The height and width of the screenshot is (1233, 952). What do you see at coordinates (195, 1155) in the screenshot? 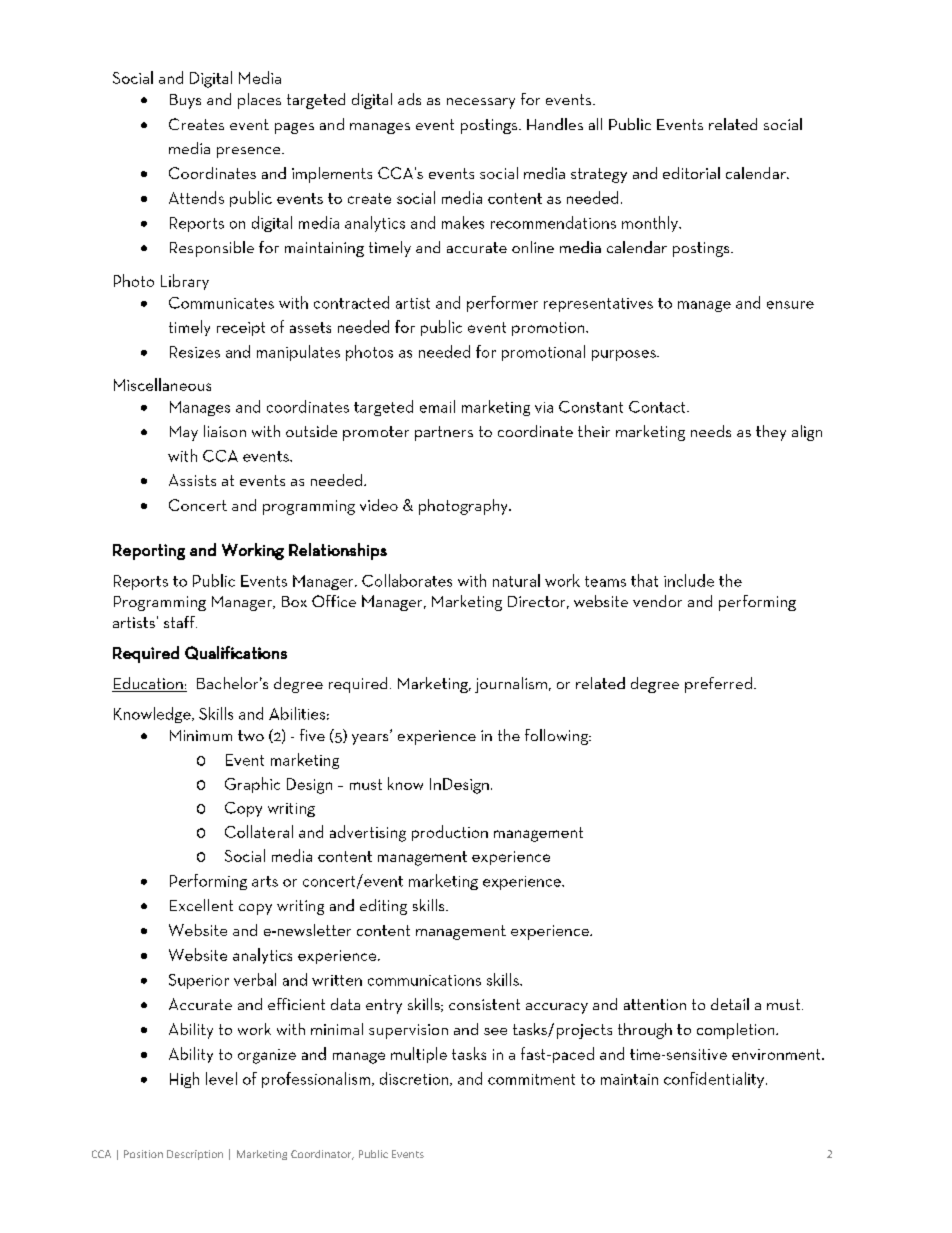
I see `Description` at bounding box center [195, 1155].
